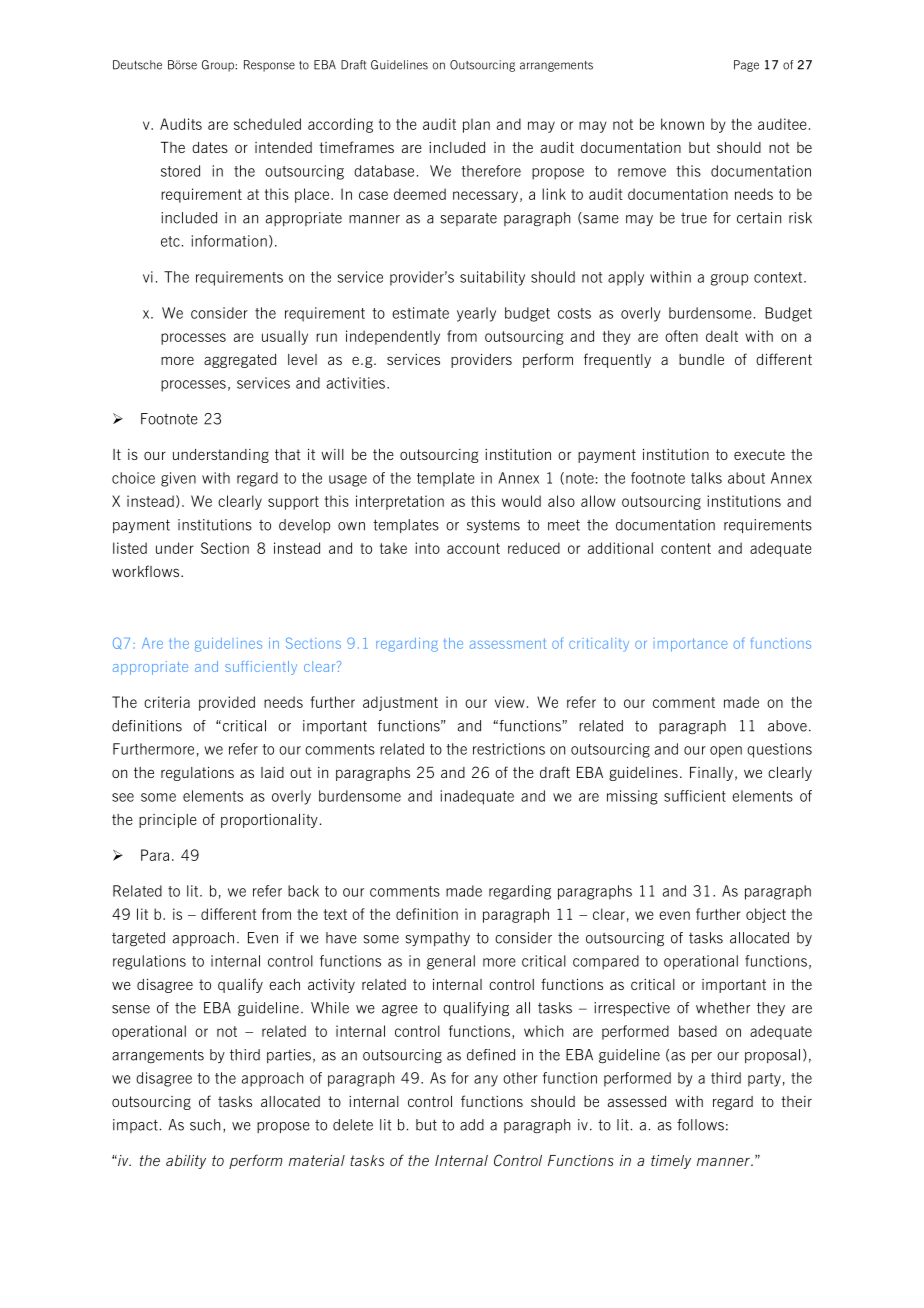  I want to click on assessment, so click(508, 643).
